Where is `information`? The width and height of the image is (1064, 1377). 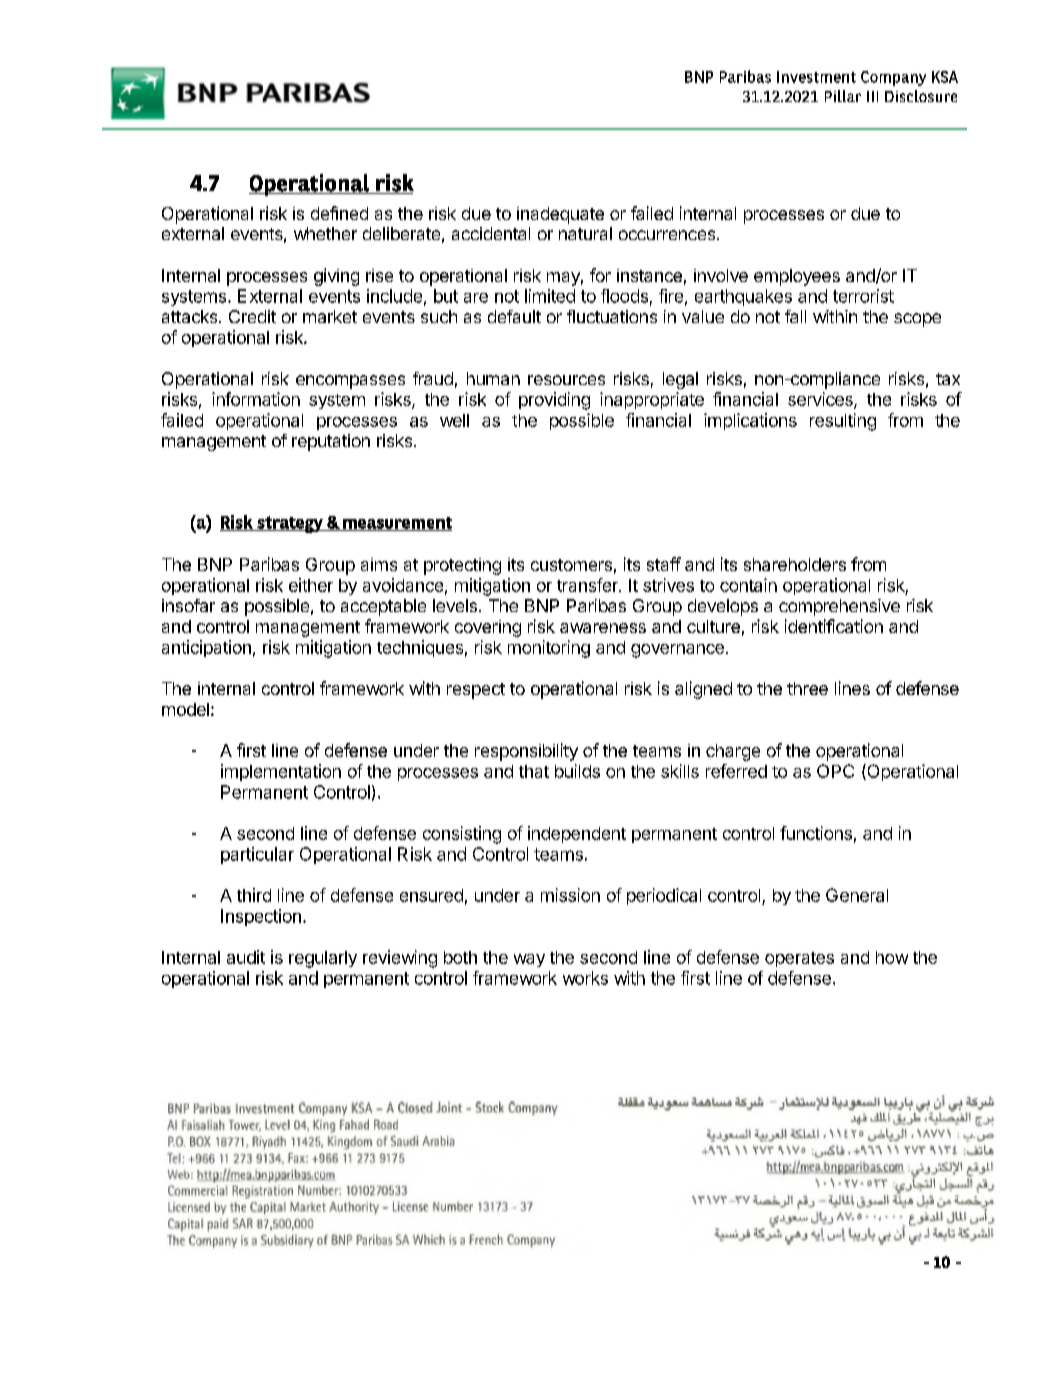
information is located at coordinates (256, 399).
